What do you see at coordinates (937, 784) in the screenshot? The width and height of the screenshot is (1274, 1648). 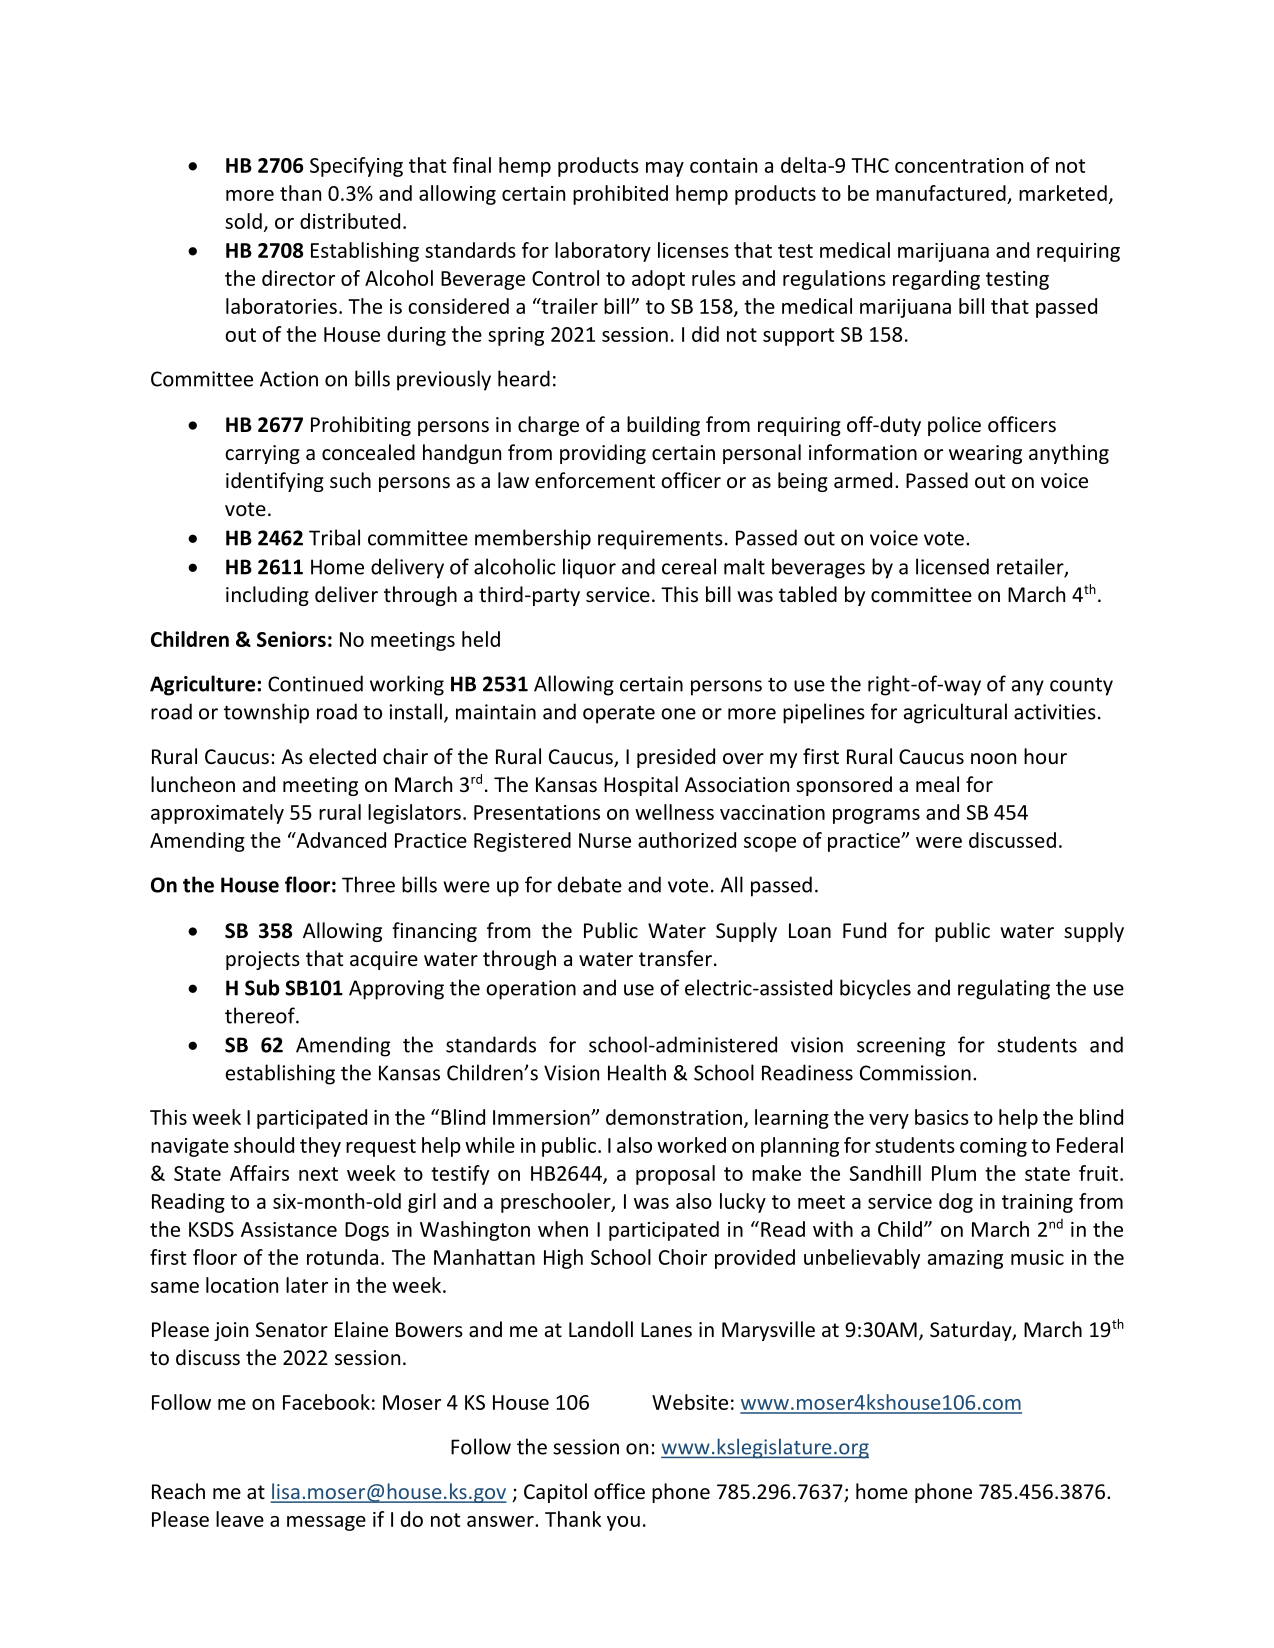 I see `meal` at bounding box center [937, 784].
